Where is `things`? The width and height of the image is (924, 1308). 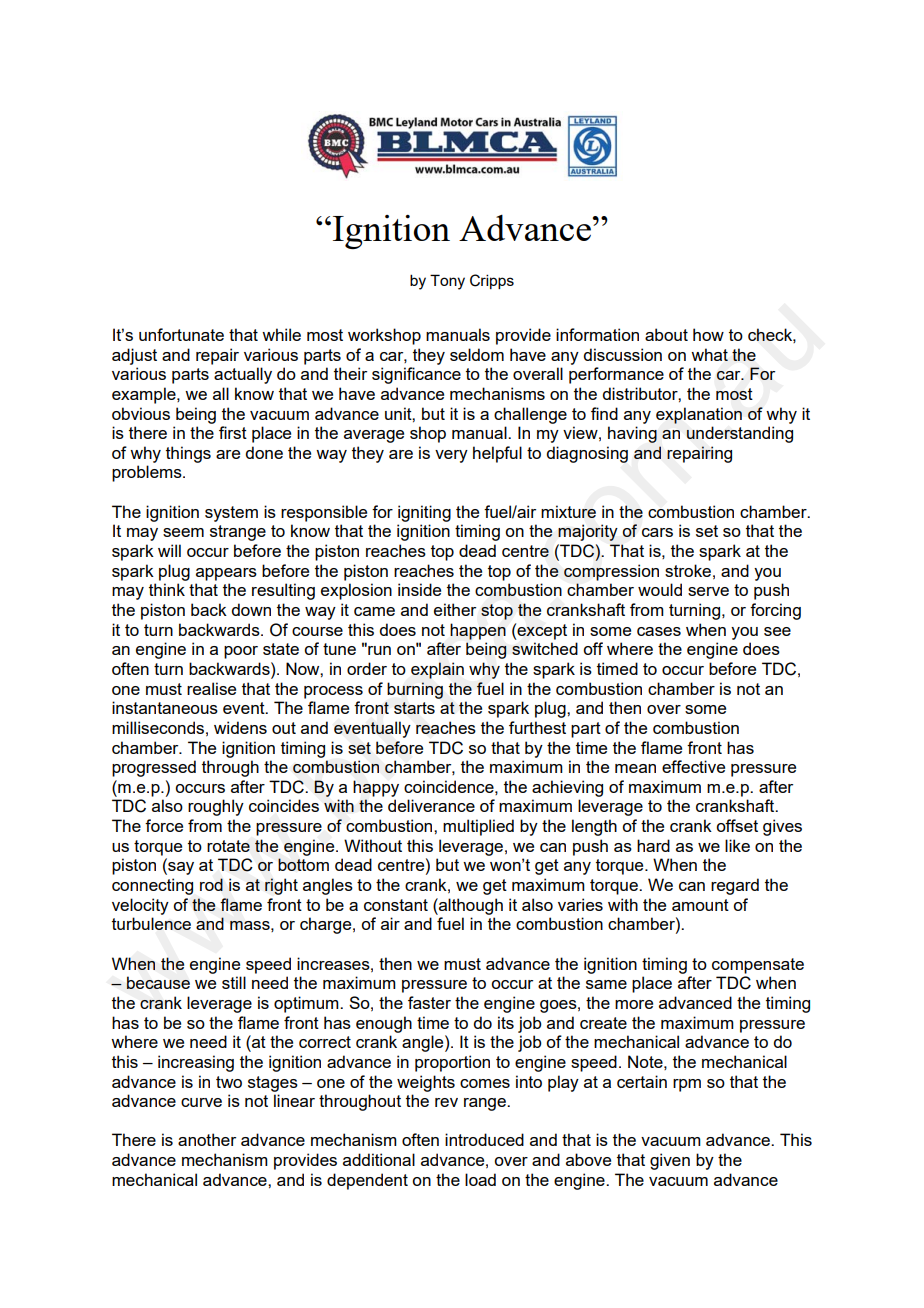 things is located at coordinates (188, 454).
